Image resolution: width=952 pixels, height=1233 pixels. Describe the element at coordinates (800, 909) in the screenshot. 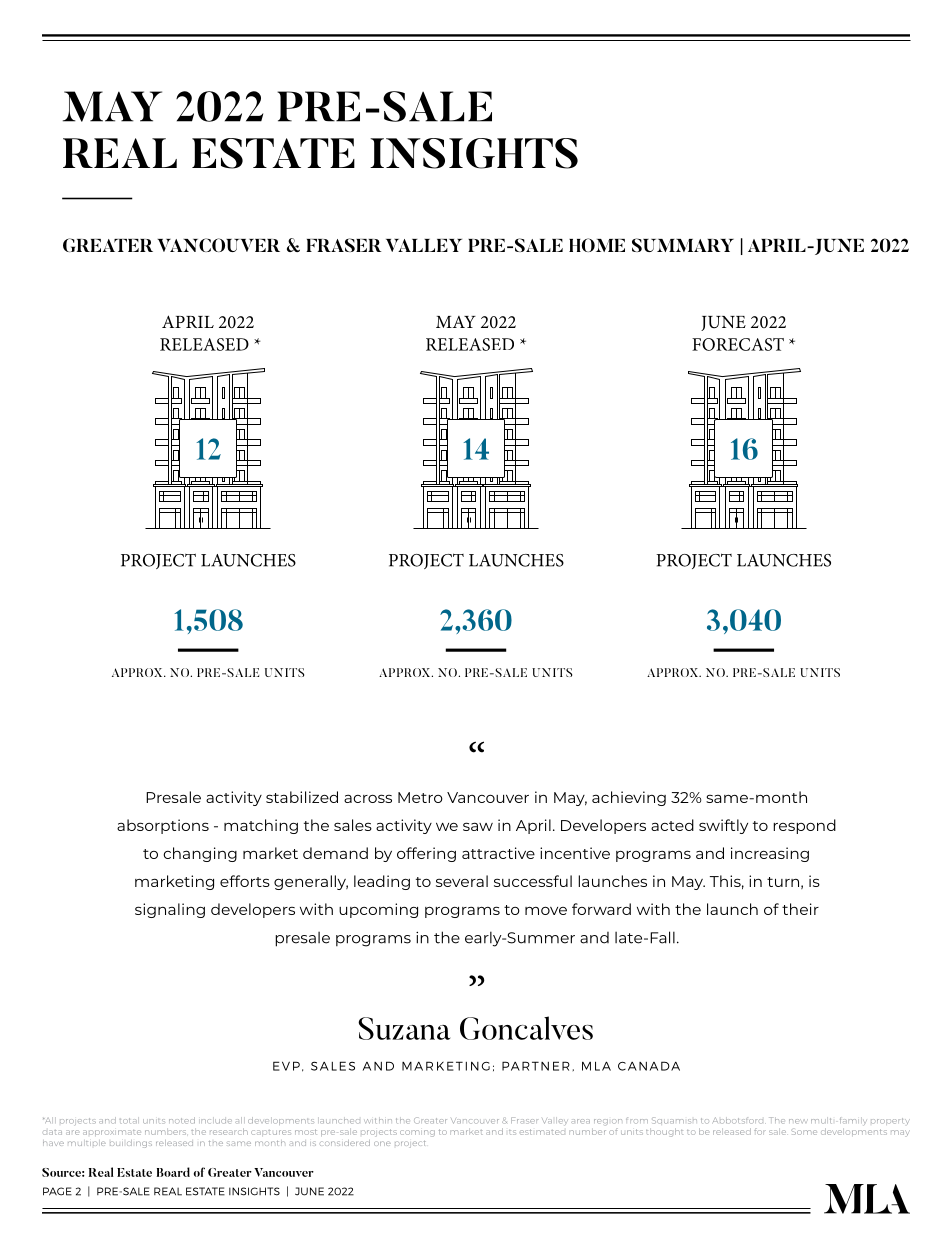

I see `their` at that location.
